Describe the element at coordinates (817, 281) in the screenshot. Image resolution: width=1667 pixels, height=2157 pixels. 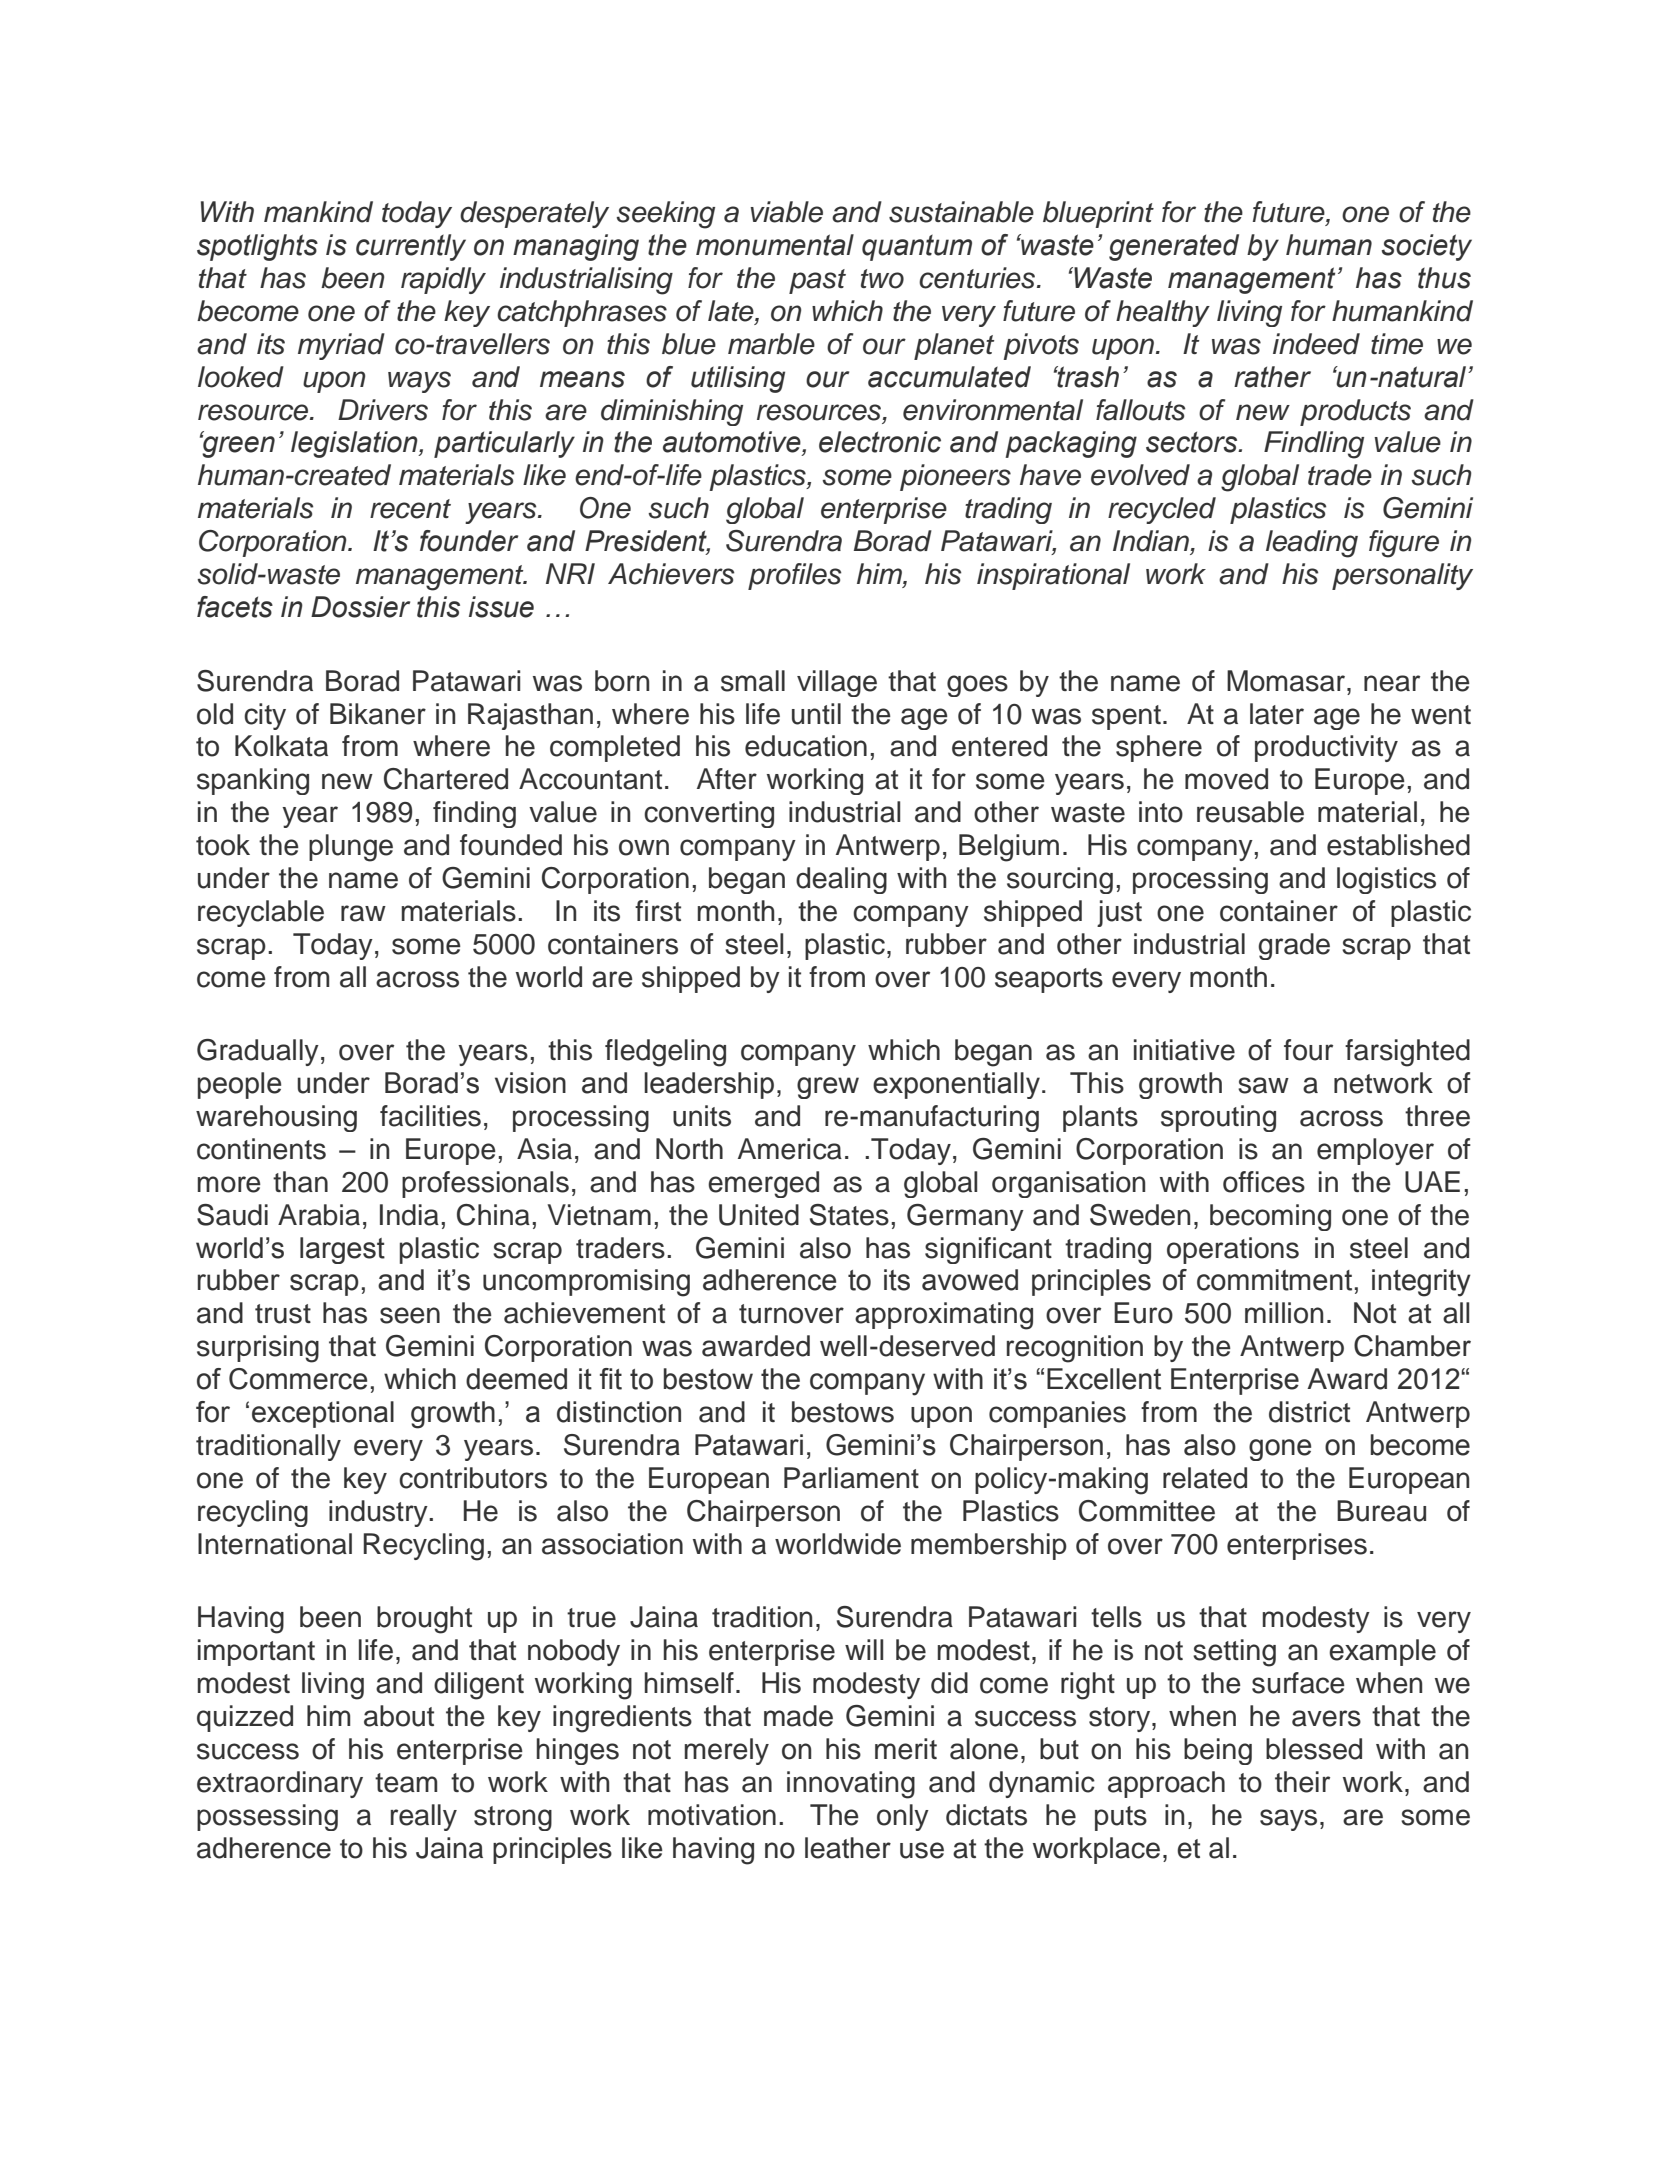
I see `past` at that location.
